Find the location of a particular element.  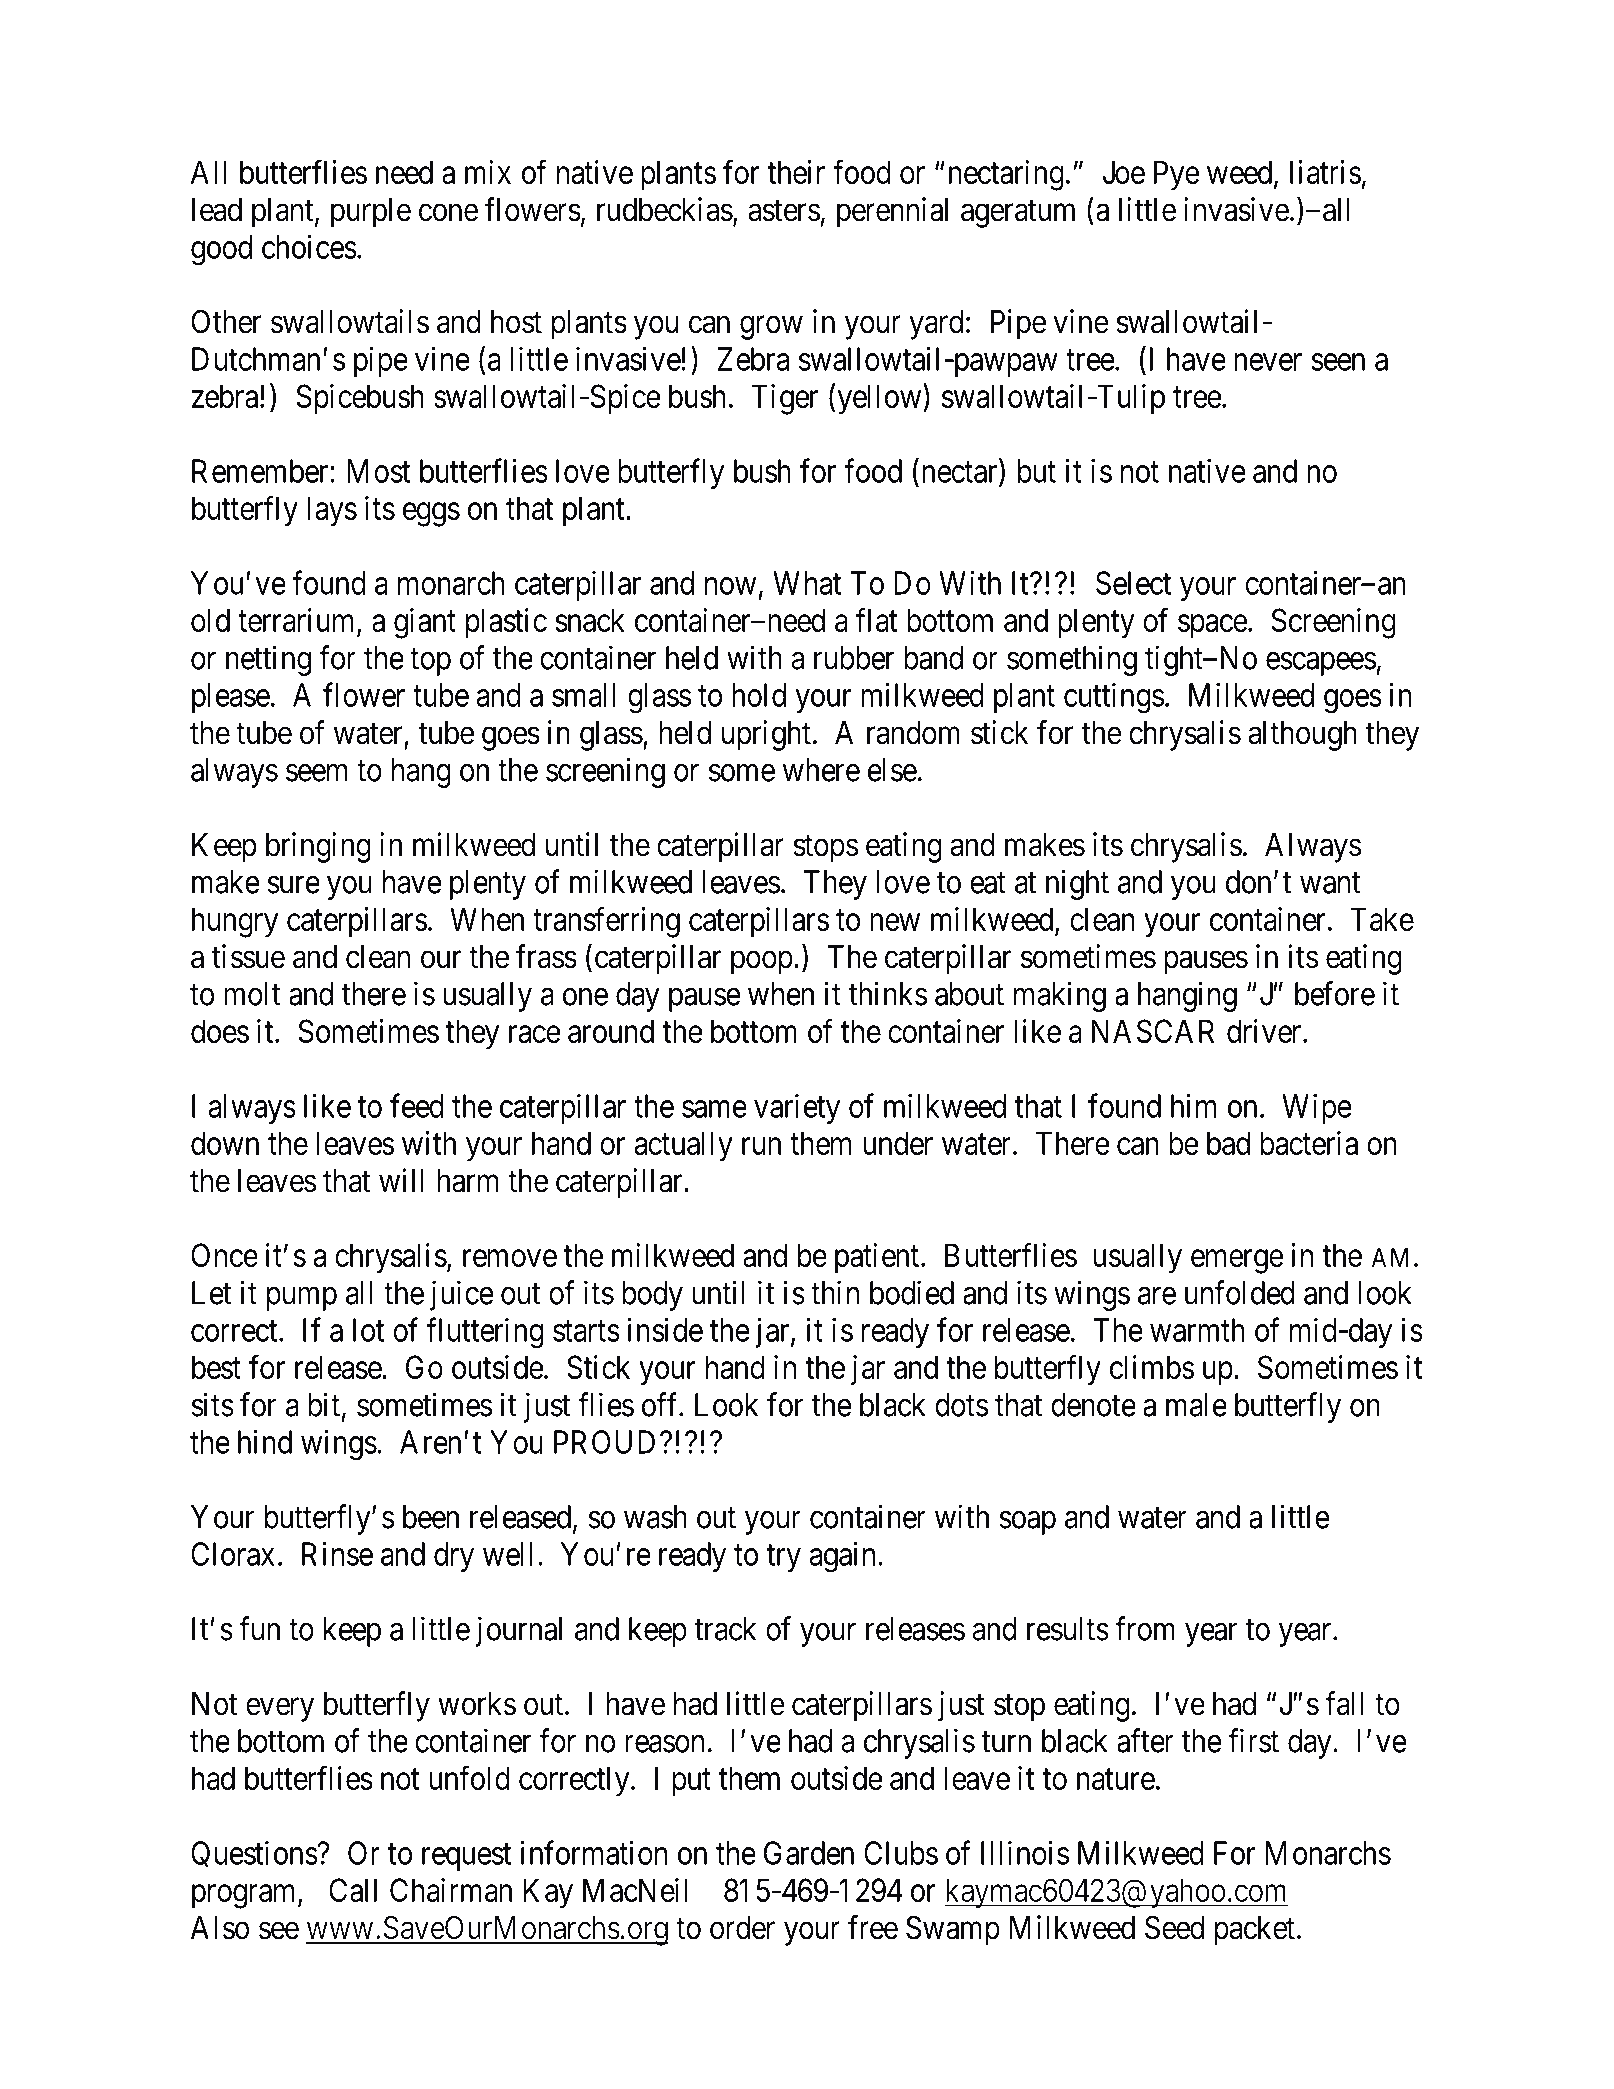

Call is located at coordinates (353, 1890).
